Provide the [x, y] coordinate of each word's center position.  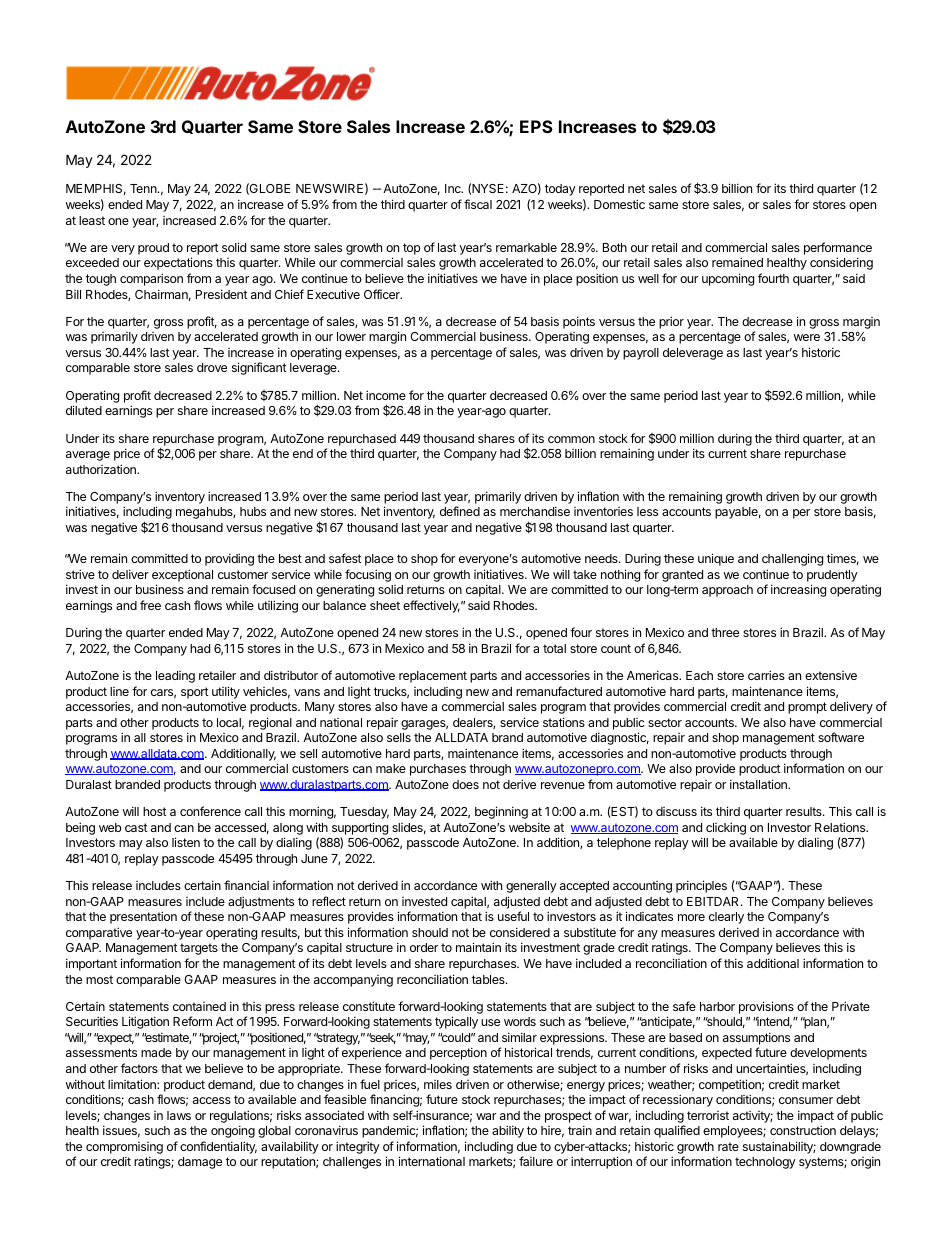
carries [766, 675]
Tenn [144, 188]
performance [838, 248]
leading [175, 677]
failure [536, 1161]
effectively [431, 606]
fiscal [478, 204]
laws [179, 1115]
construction [803, 1130]
